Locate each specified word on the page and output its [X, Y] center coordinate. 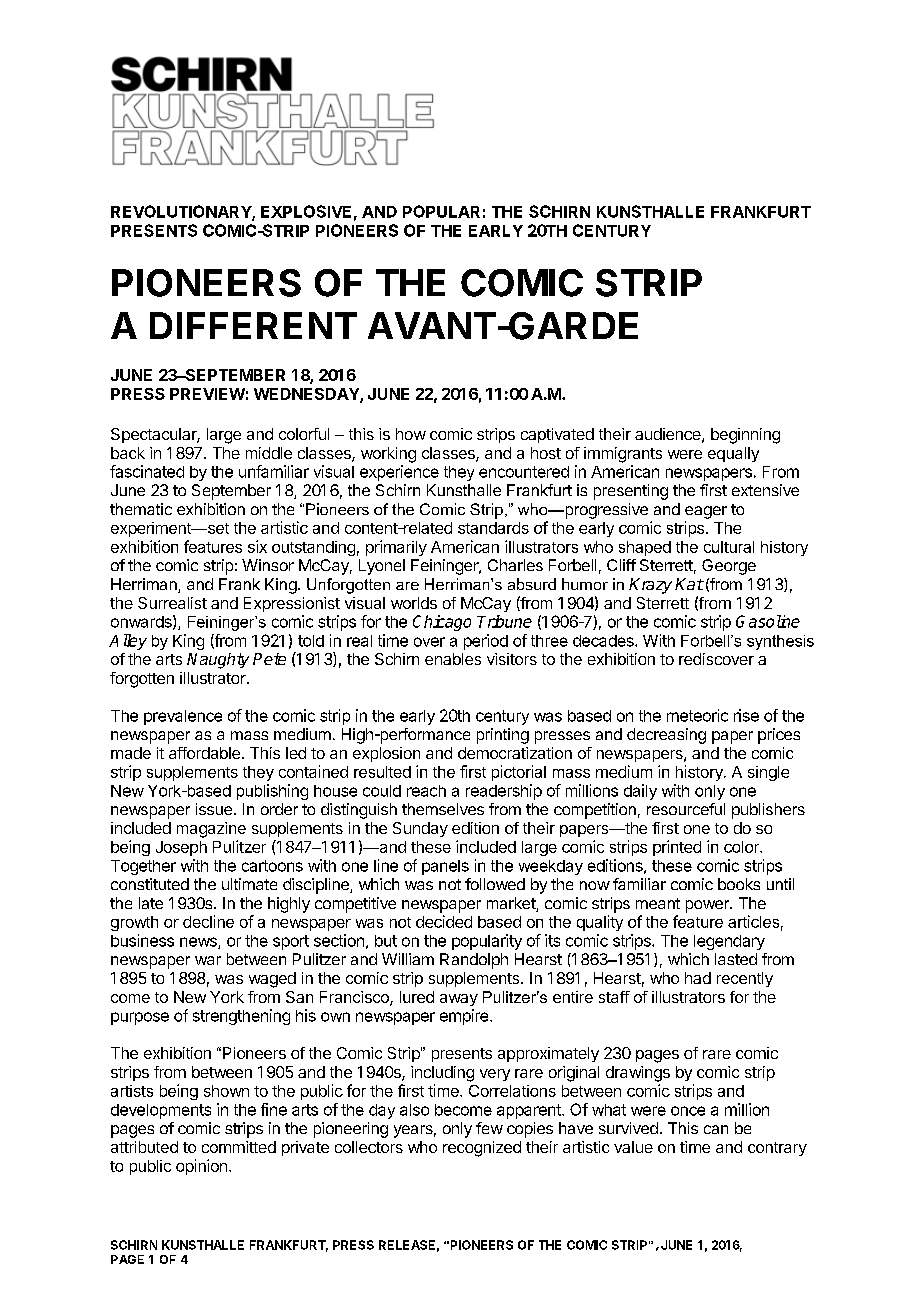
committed [239, 1147]
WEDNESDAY [307, 395]
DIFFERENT [253, 325]
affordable [204, 753]
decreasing [666, 736]
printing [503, 736]
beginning [745, 436]
